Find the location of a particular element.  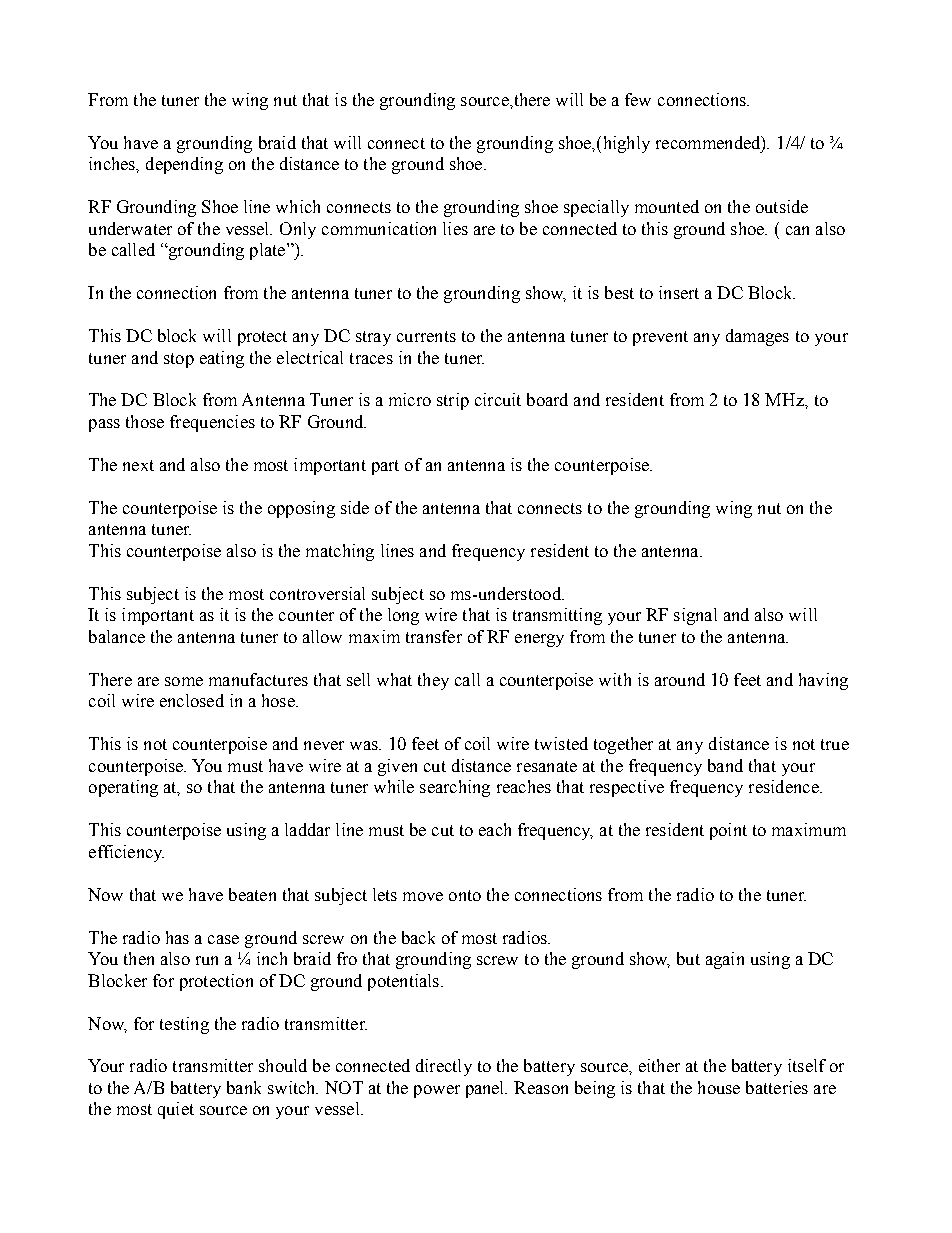

frequencies is located at coordinates (212, 423).
